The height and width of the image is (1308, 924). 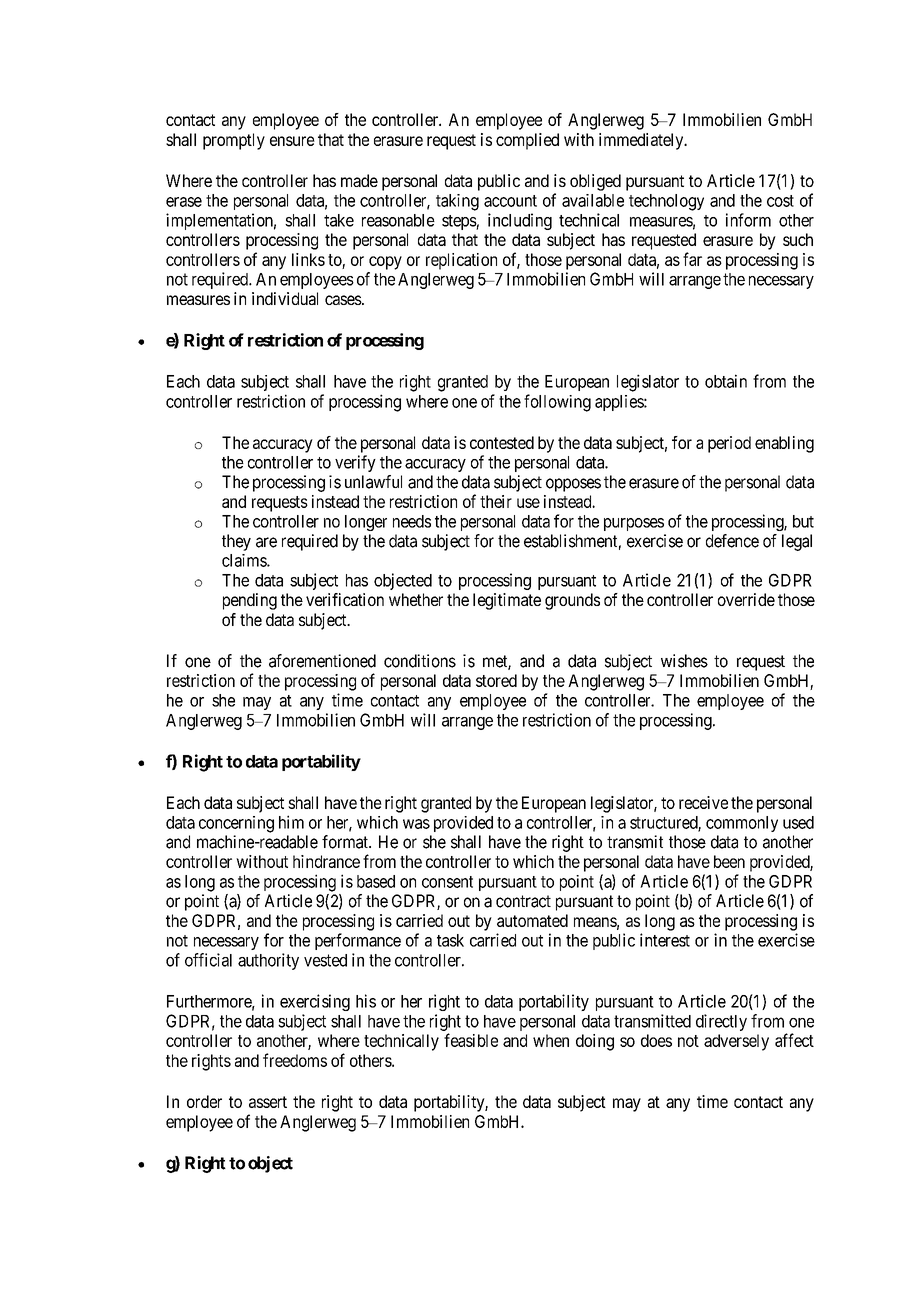 What do you see at coordinates (507, 601) in the image?
I see `legitimate` at bounding box center [507, 601].
